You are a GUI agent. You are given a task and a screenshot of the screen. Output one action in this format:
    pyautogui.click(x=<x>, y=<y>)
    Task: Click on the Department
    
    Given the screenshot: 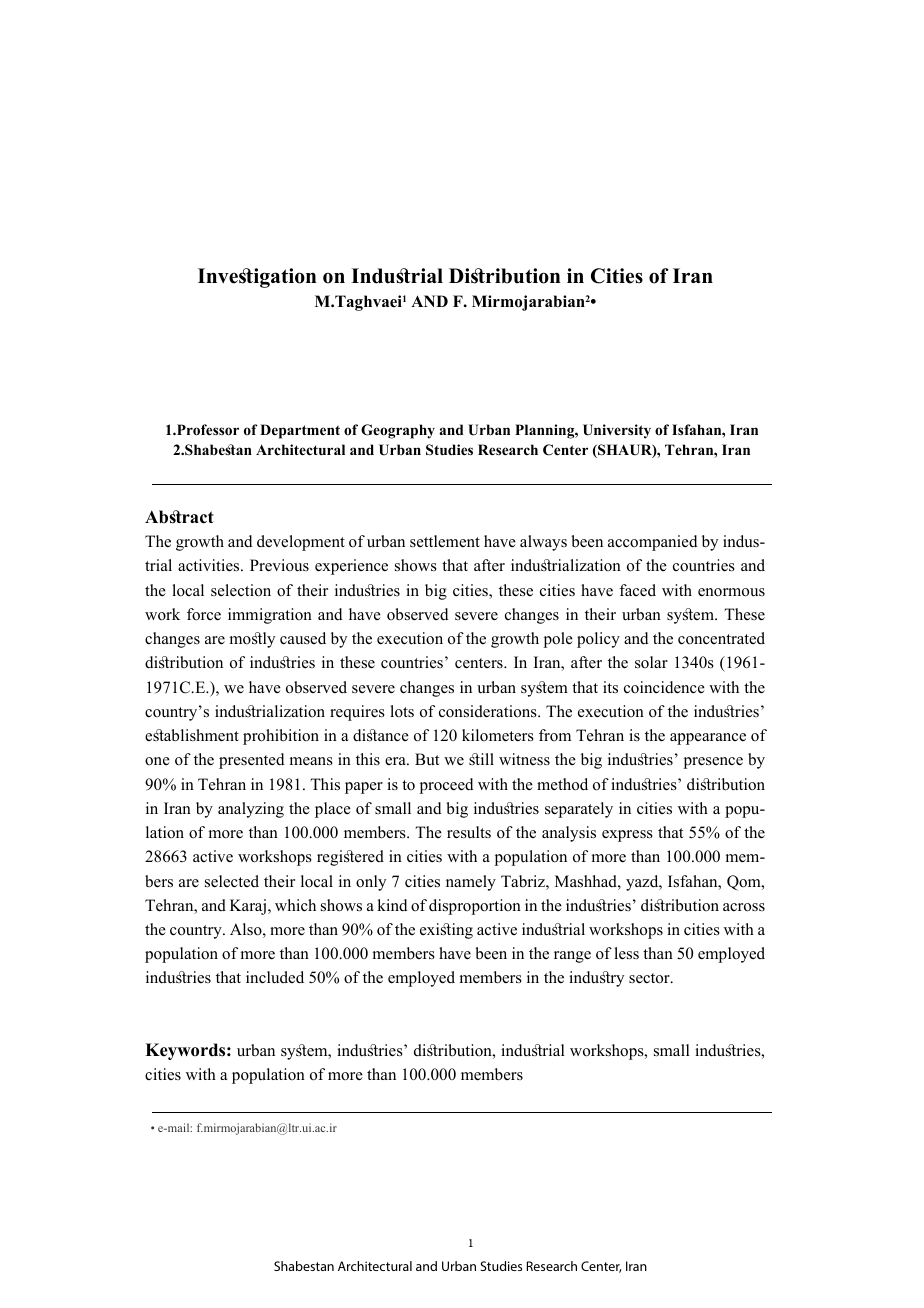 What is the action you would take?
    pyautogui.click(x=300, y=431)
